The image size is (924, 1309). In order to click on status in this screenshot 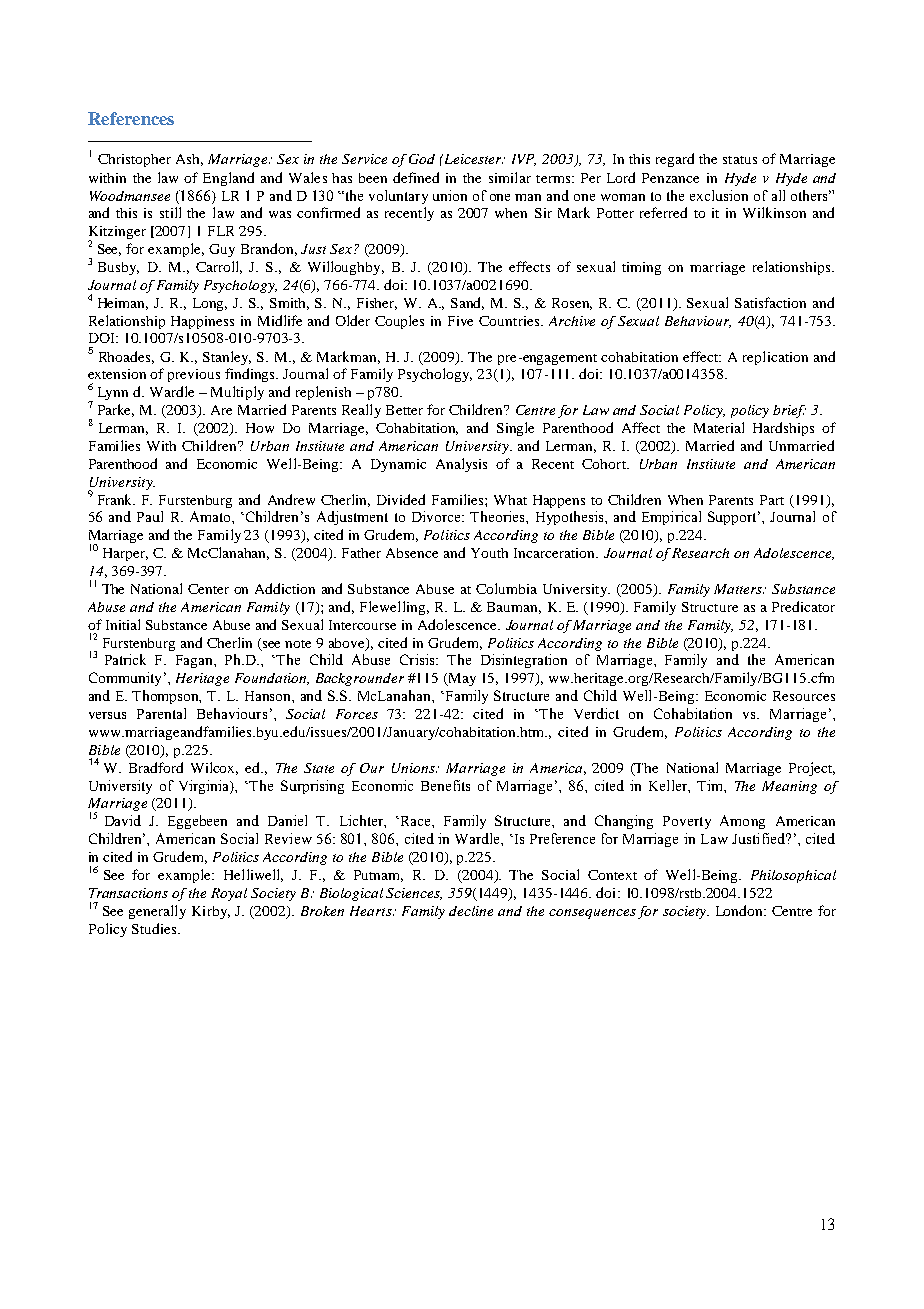, I will do `click(740, 160)`.
